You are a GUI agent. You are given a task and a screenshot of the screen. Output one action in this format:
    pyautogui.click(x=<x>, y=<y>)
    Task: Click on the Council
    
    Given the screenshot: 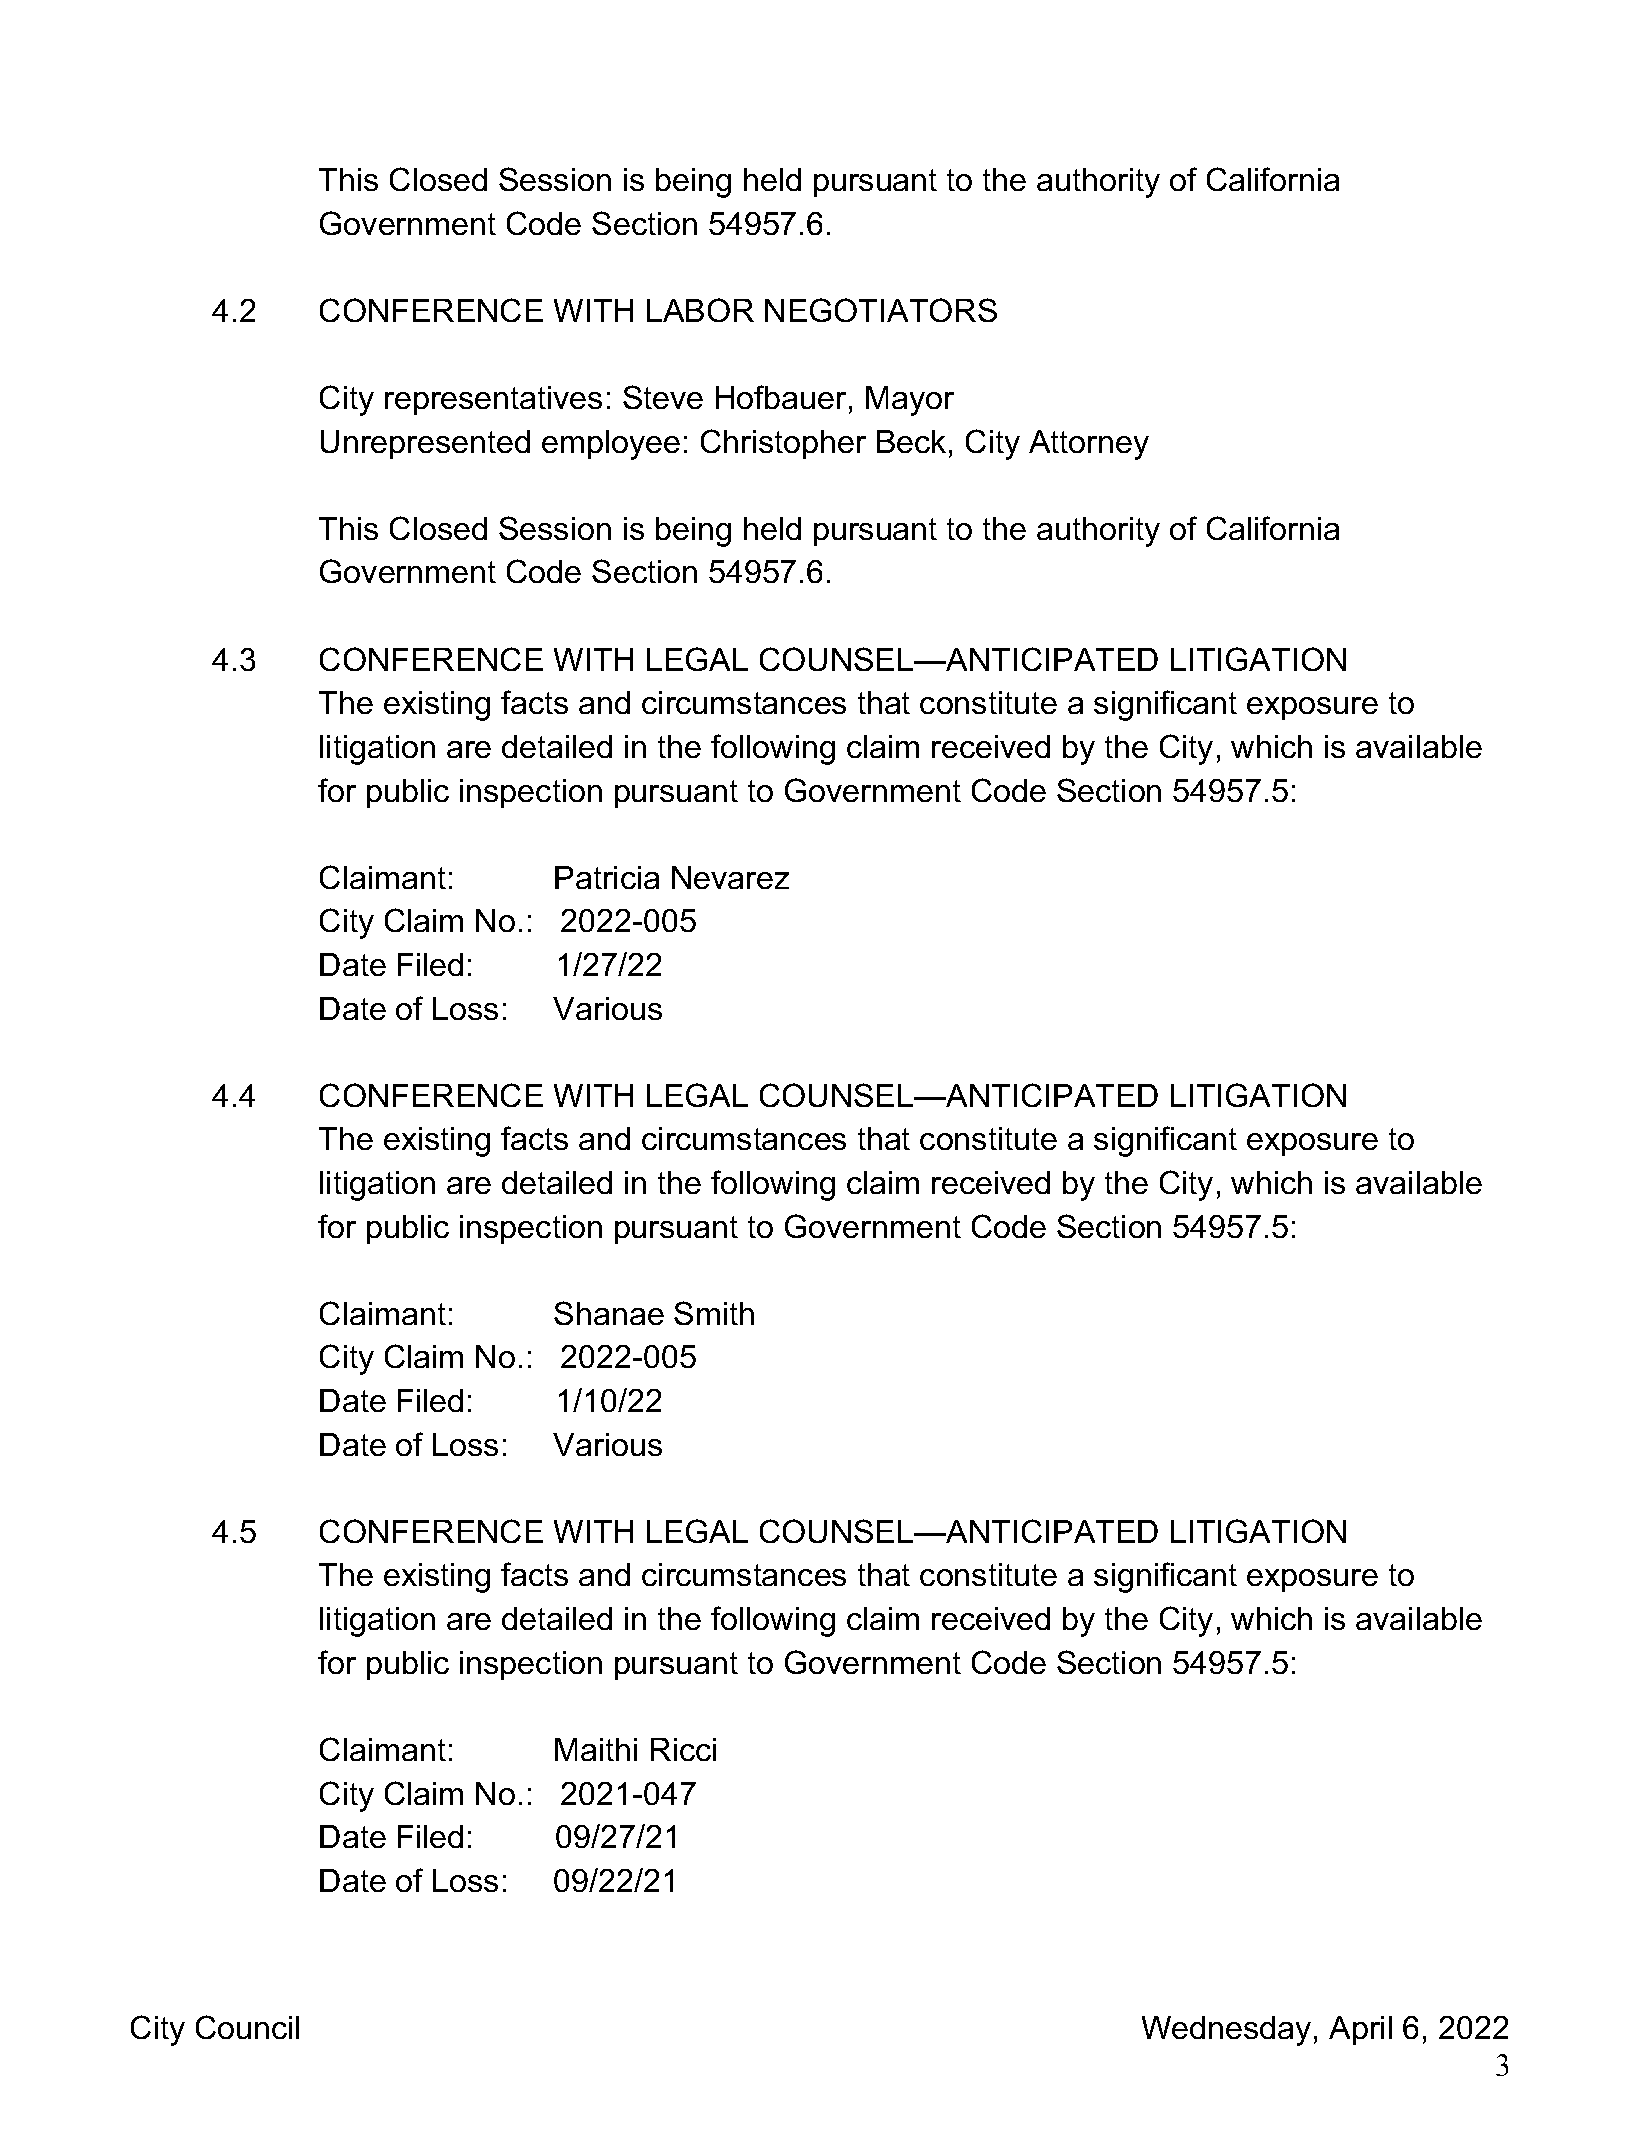 What is the action you would take?
    pyautogui.click(x=247, y=2027)
